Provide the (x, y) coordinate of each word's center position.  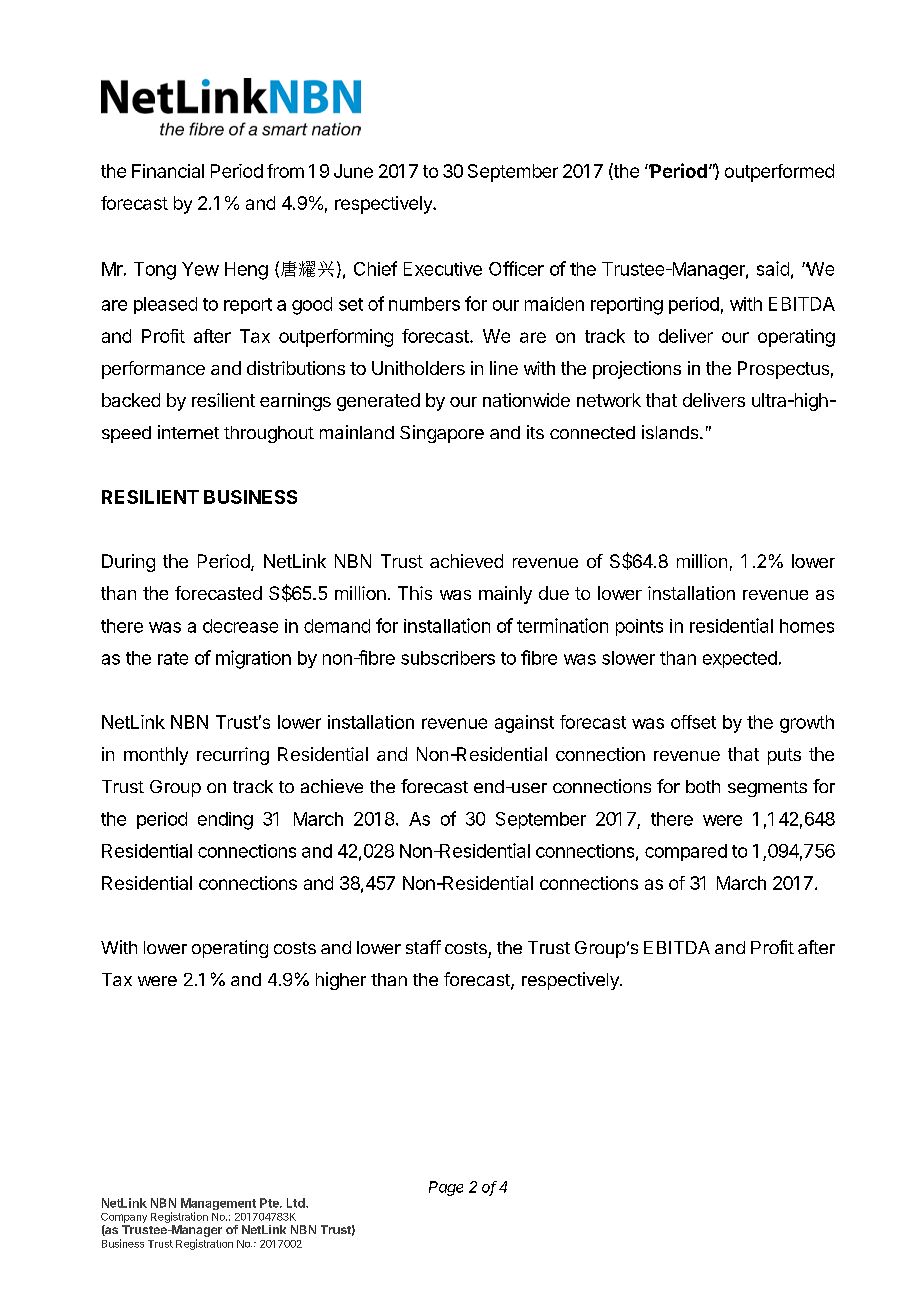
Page (446, 1188)
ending (225, 821)
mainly (505, 595)
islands (671, 432)
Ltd (297, 1203)
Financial (168, 171)
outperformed (779, 173)
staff (423, 947)
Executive (443, 269)
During (128, 563)
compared (686, 852)
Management (218, 1205)
